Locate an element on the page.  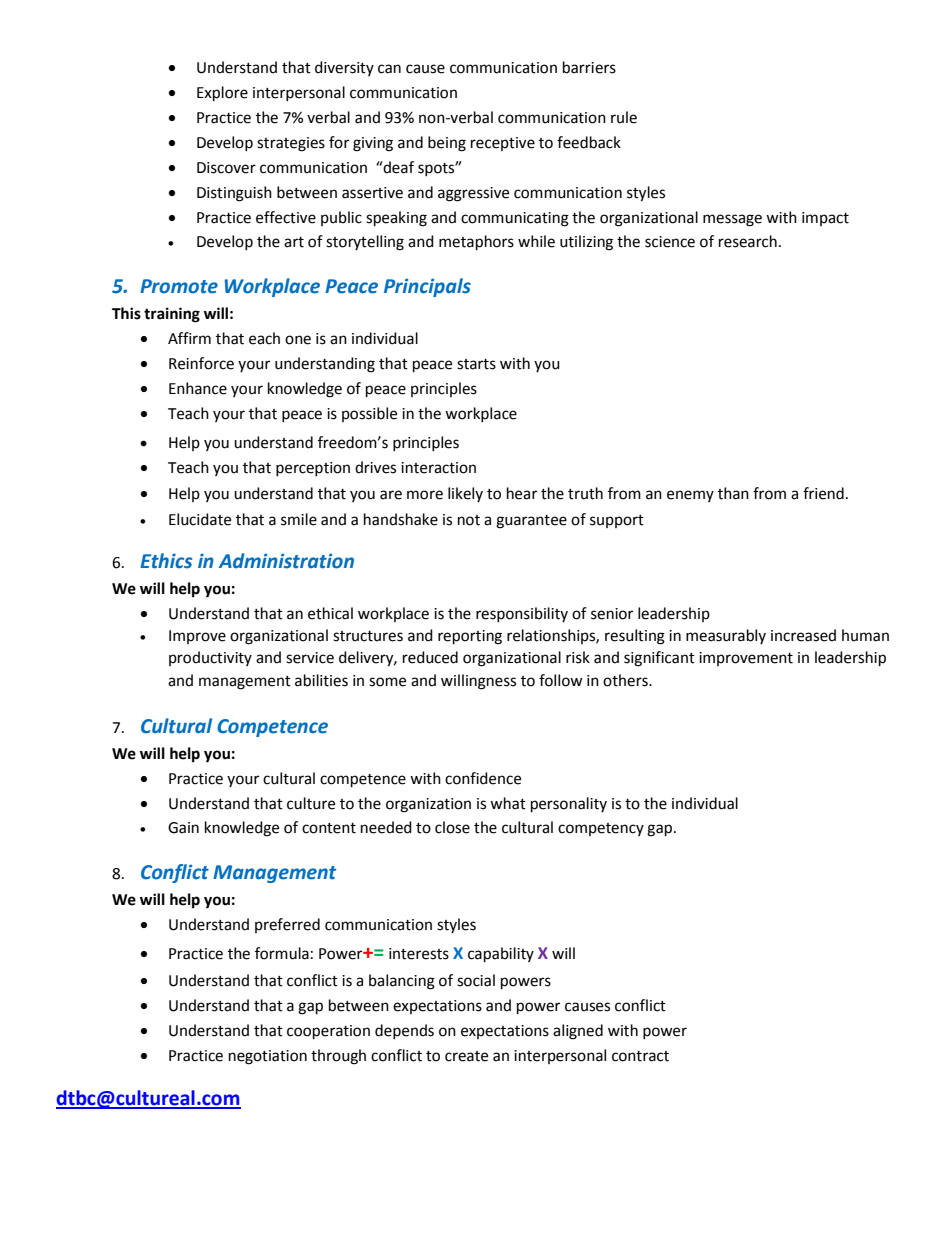
Explore is located at coordinates (222, 94).
